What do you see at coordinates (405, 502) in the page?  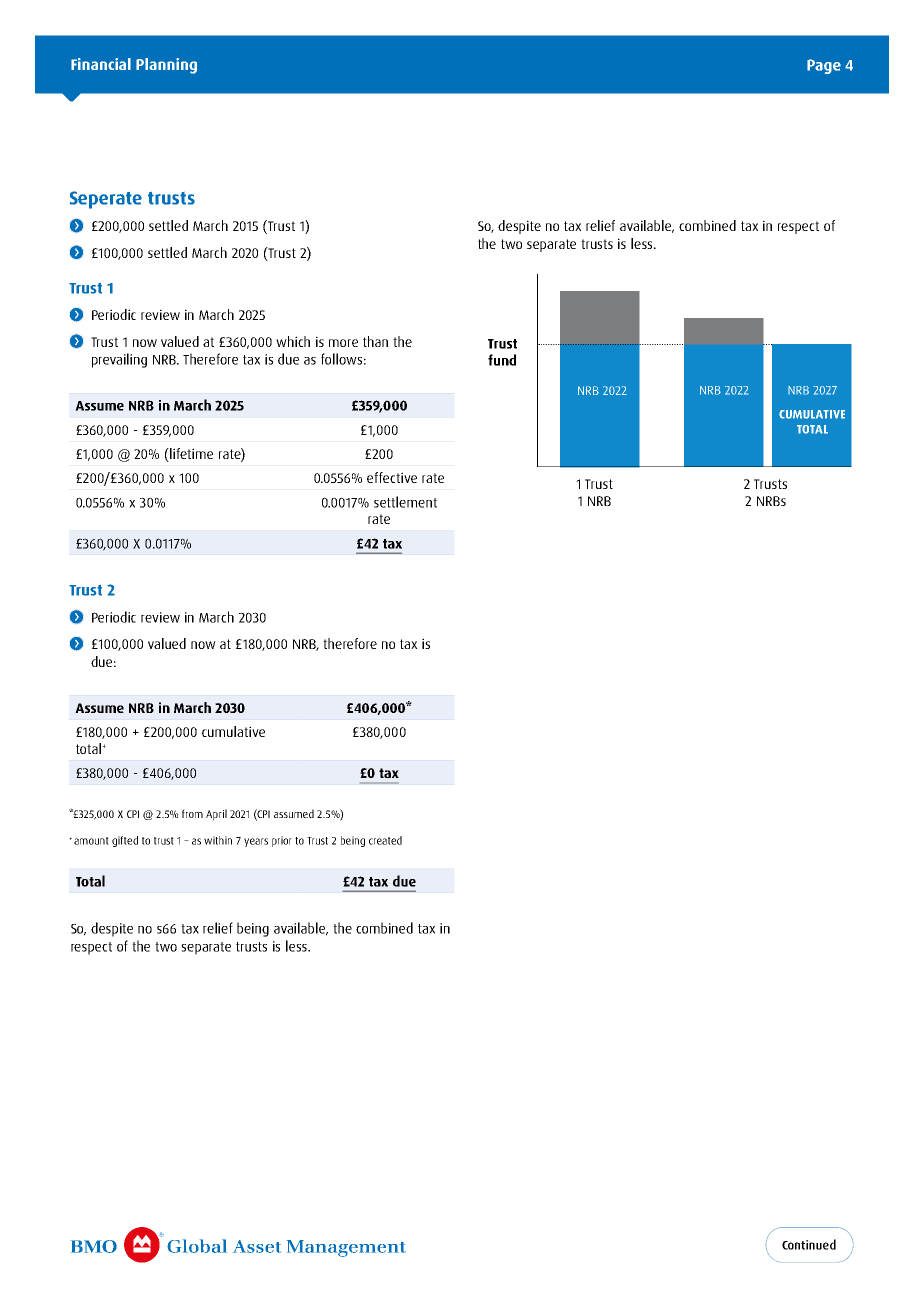 I see `settlement` at bounding box center [405, 502].
